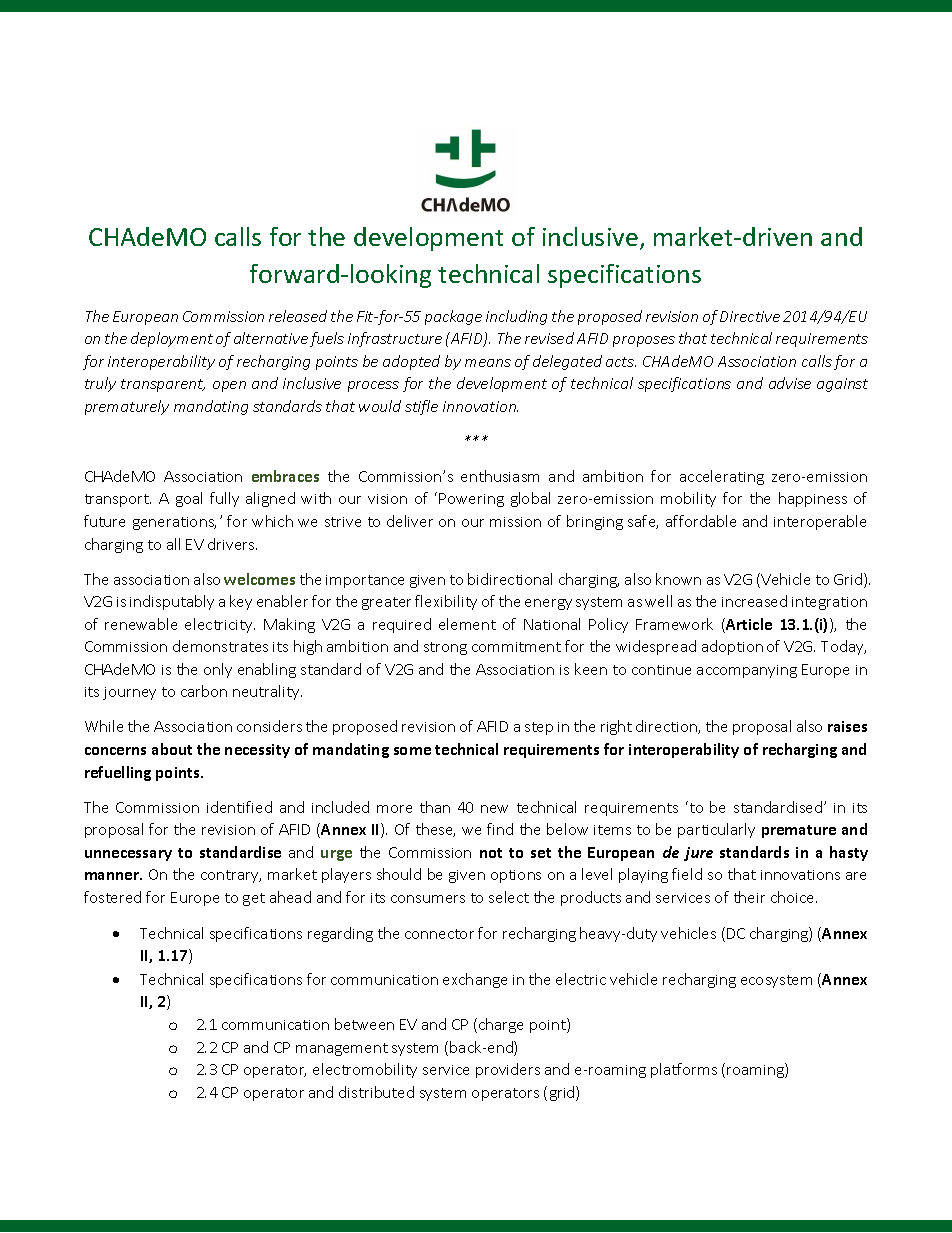 The height and width of the page is (1233, 952). I want to click on deployment, so click(172, 339).
